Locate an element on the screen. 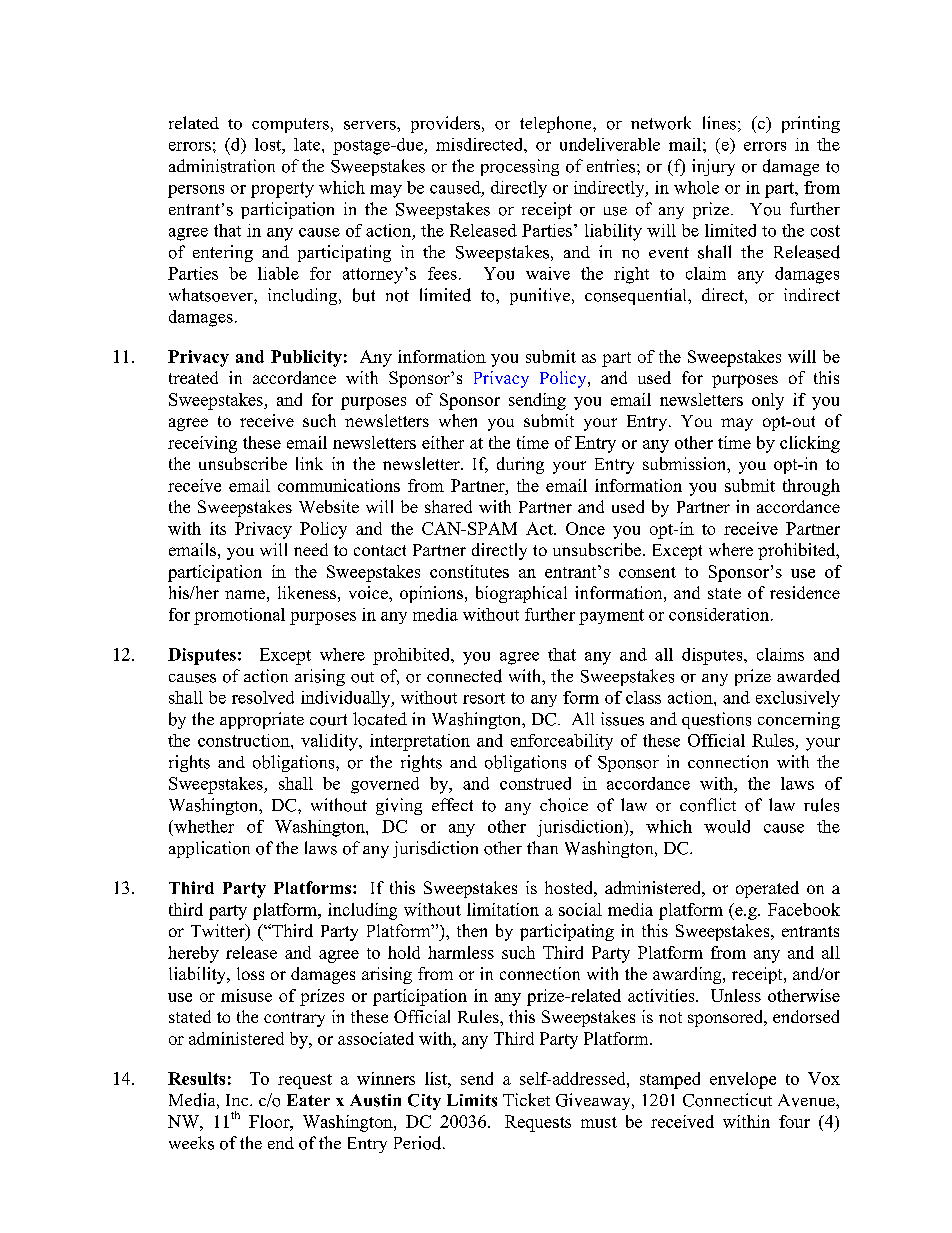 The image size is (952, 1233). Ticket is located at coordinates (526, 1099).
